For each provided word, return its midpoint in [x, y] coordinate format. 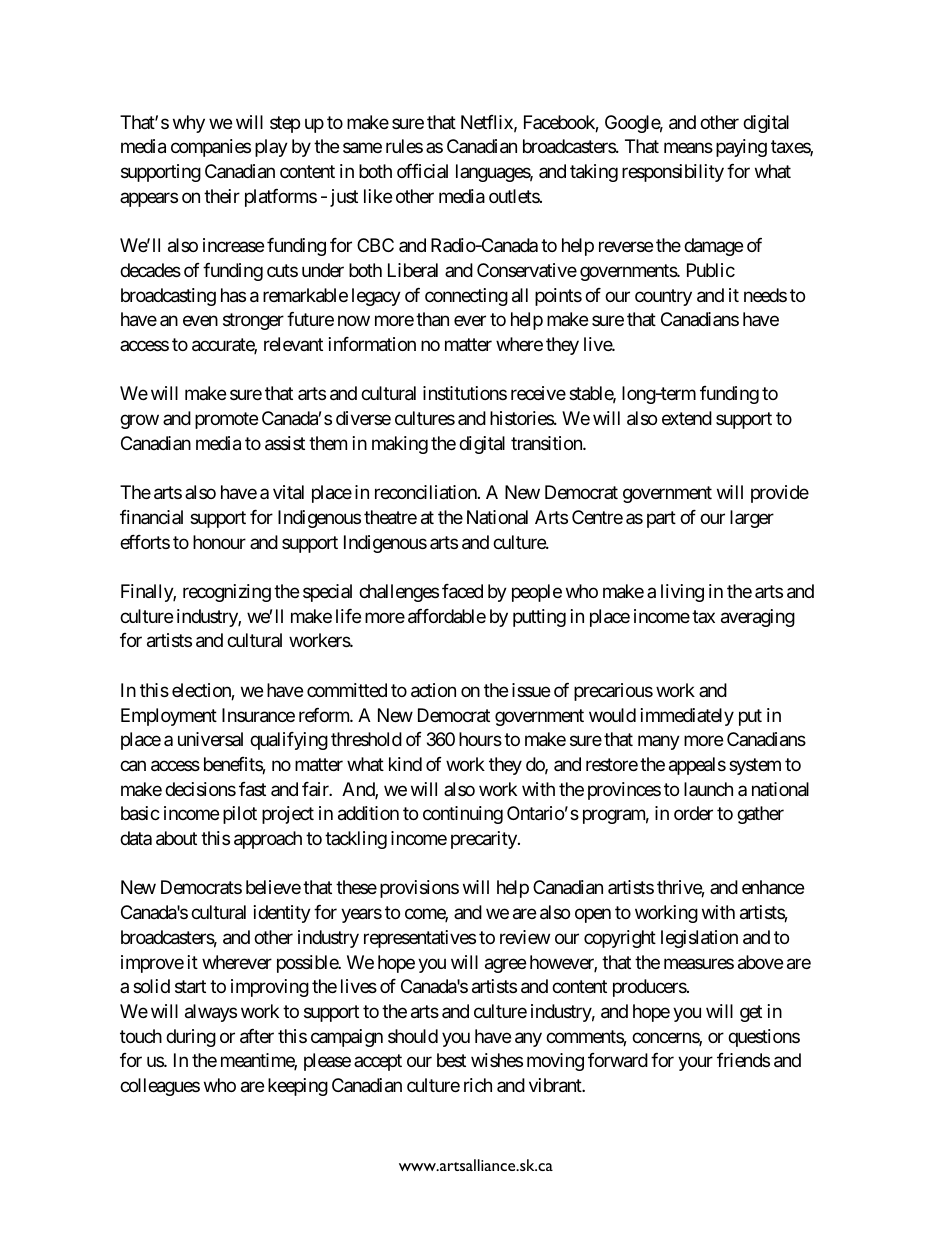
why [189, 124]
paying [741, 148]
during [191, 1038]
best [451, 1060]
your [695, 1064]
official [422, 171]
